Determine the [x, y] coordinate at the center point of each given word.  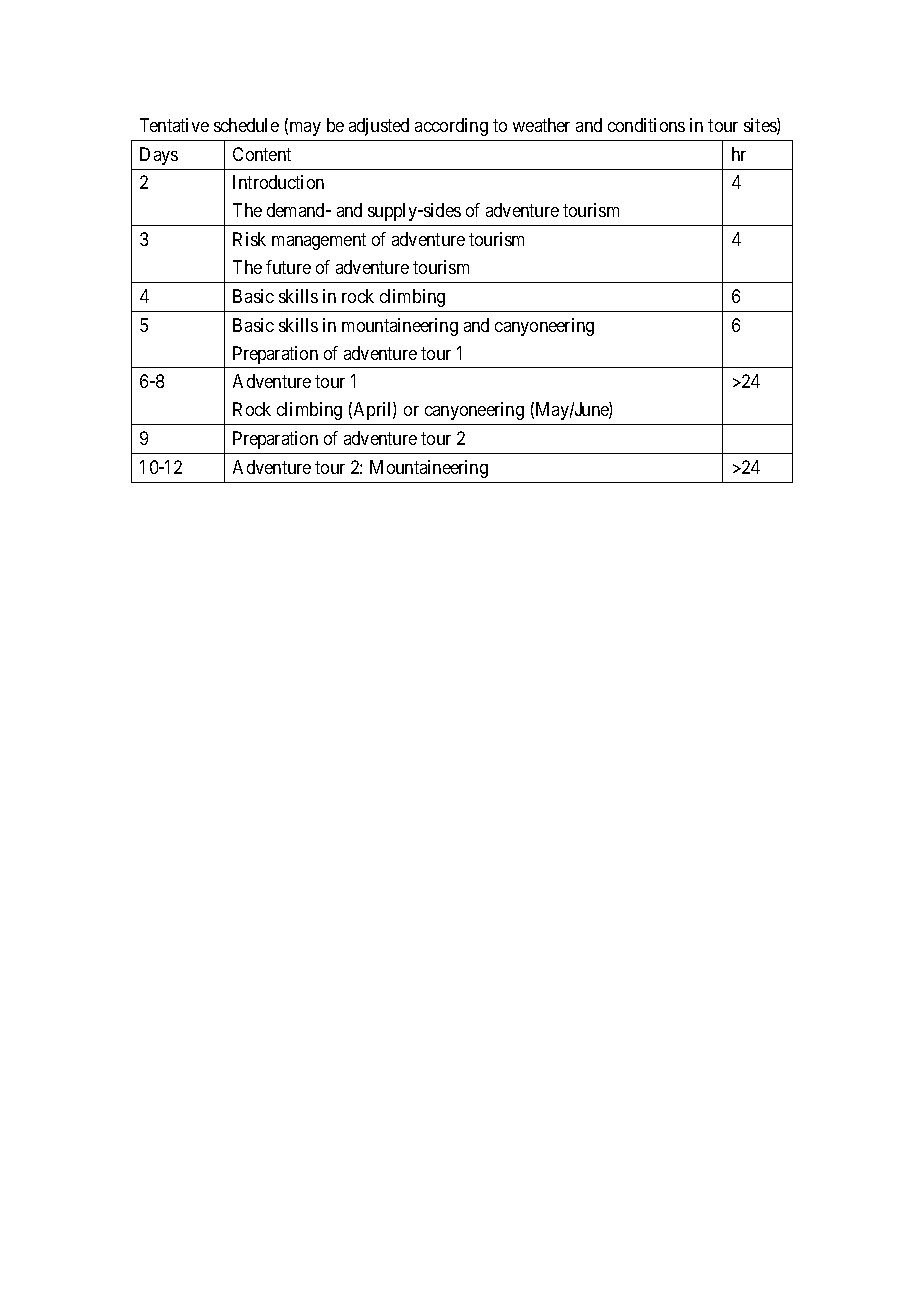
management [319, 241]
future [288, 267]
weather [541, 125]
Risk [249, 239]
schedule [246, 125]
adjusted [379, 127]
